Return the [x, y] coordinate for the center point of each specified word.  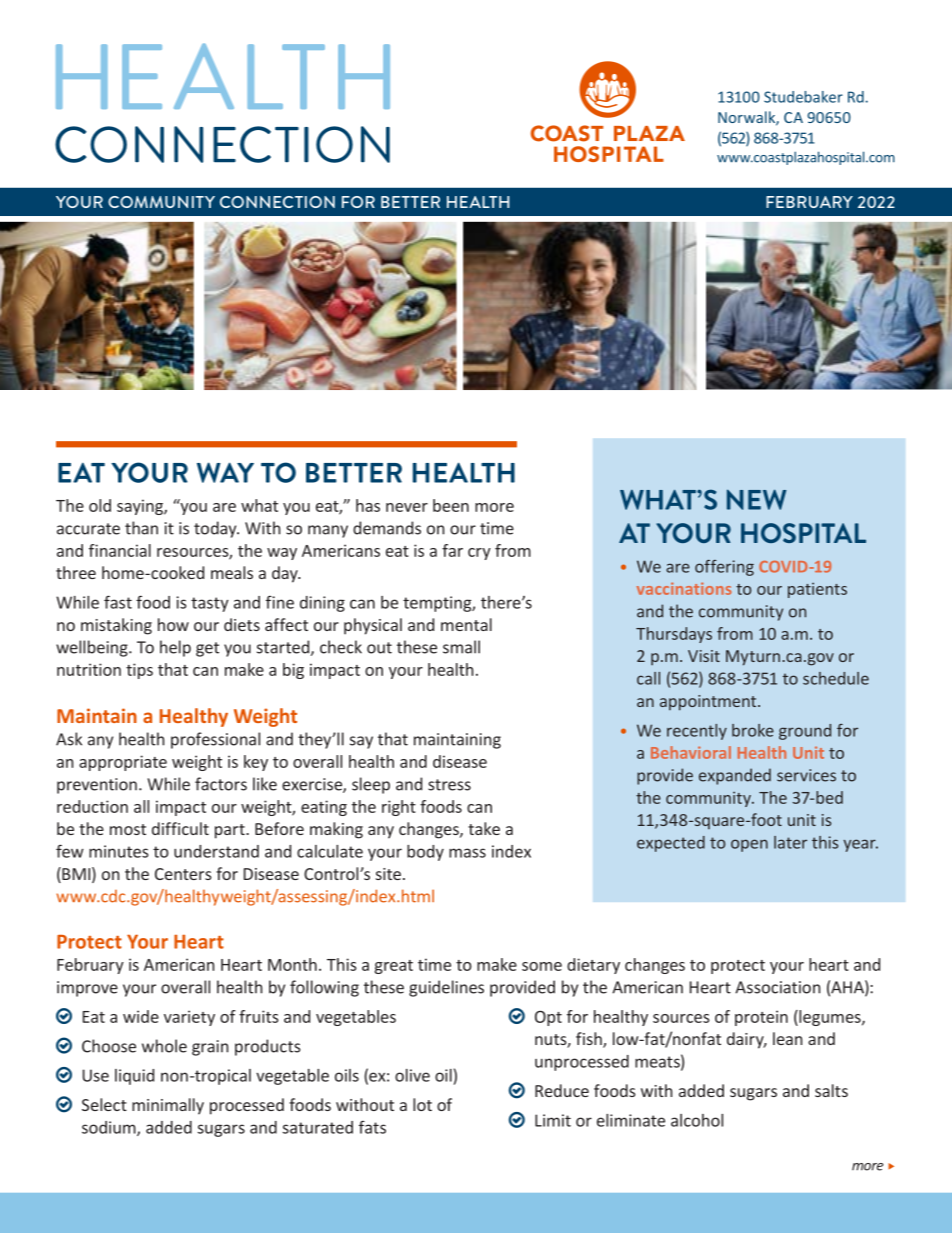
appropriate [123, 763]
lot [422, 1104]
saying [141, 507]
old [100, 505]
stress [449, 785]
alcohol [697, 1120]
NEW [757, 499]
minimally [168, 1106]
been [451, 505]
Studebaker [803, 97]
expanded [735, 776]
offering [724, 568]
